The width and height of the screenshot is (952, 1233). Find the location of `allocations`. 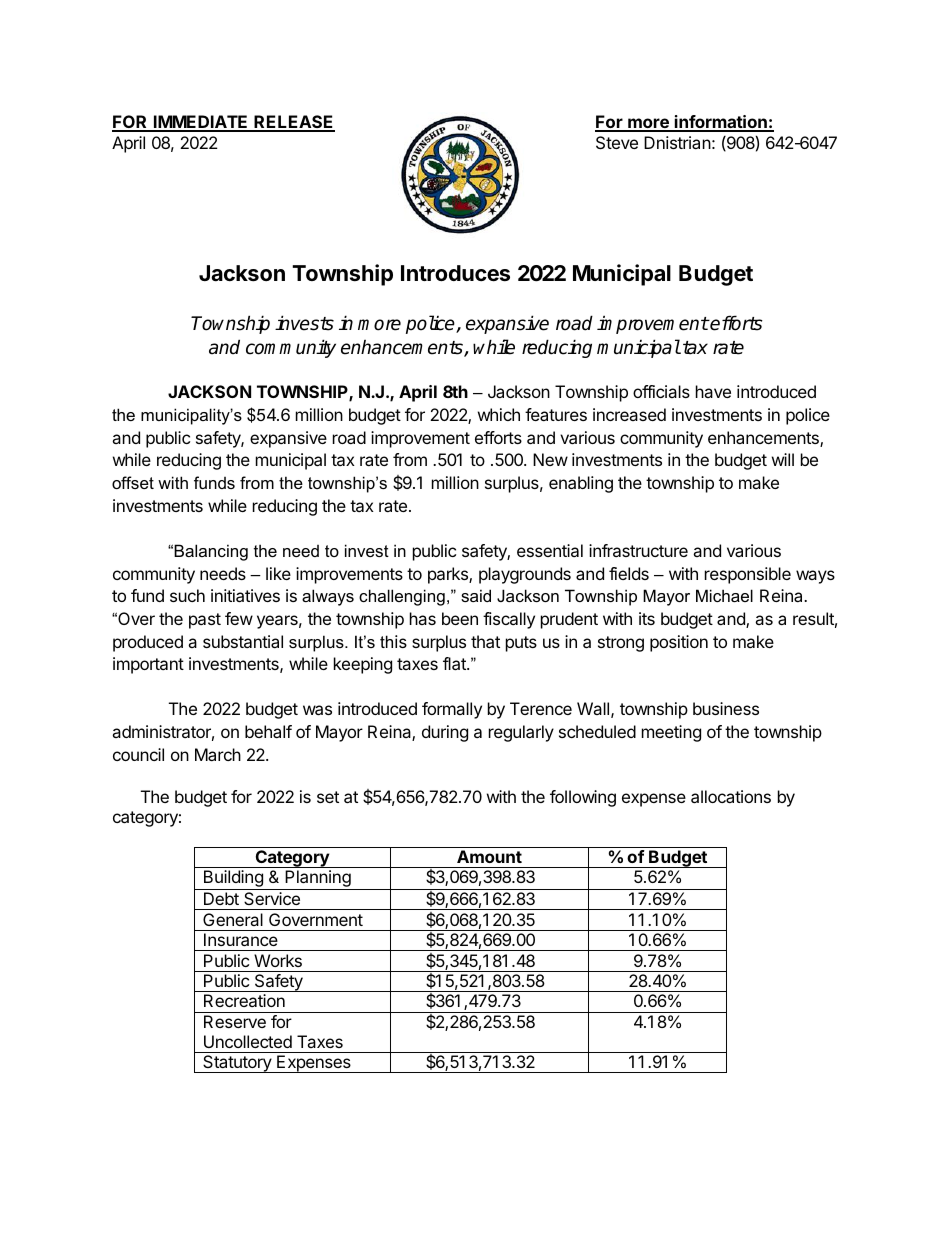

allocations is located at coordinates (731, 796).
